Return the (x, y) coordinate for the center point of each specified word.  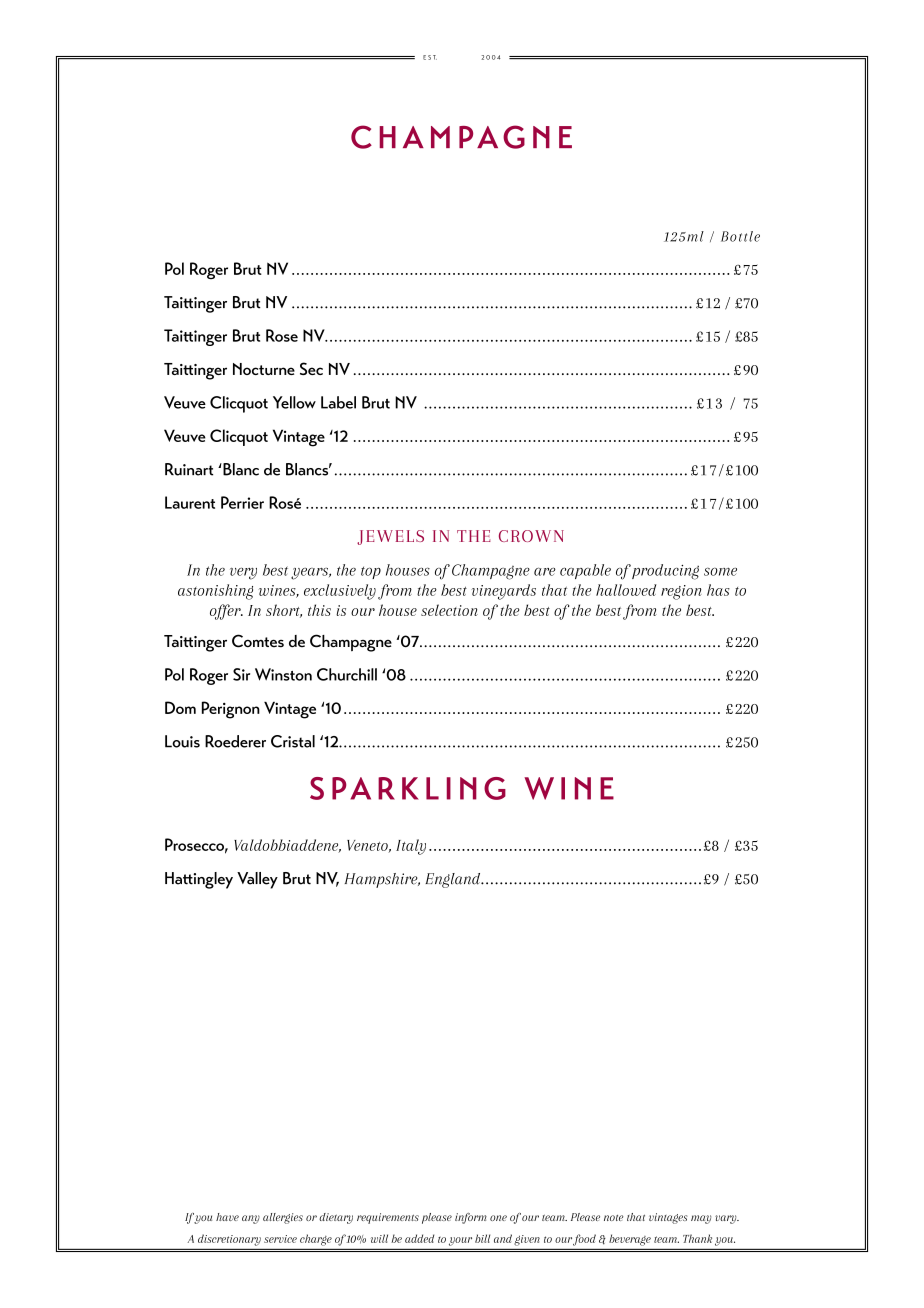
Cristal (293, 741)
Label (338, 402)
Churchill (347, 674)
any (251, 1219)
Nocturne (264, 369)
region (681, 592)
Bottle (740, 236)
